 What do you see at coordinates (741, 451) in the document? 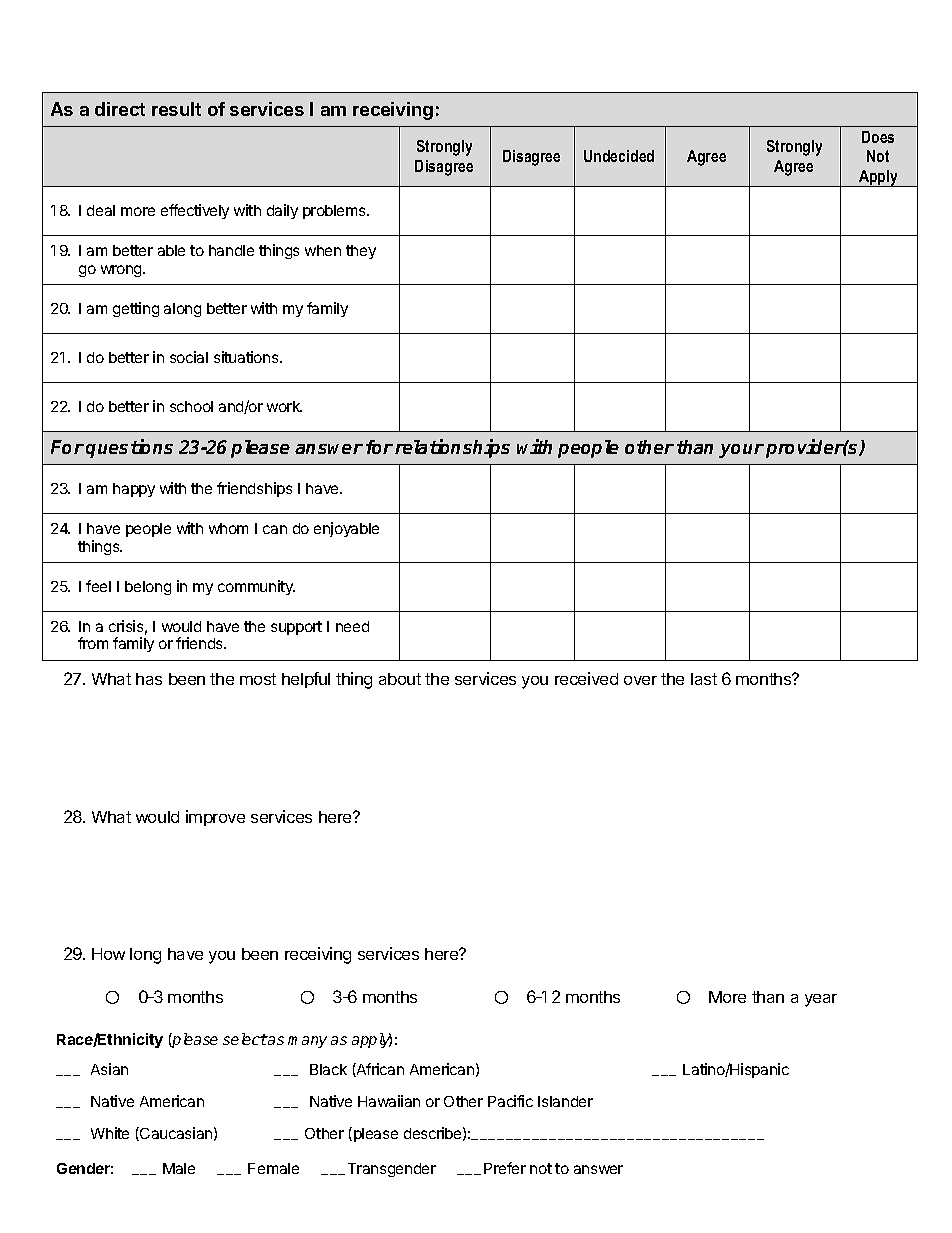
I see `your` at bounding box center [741, 451].
